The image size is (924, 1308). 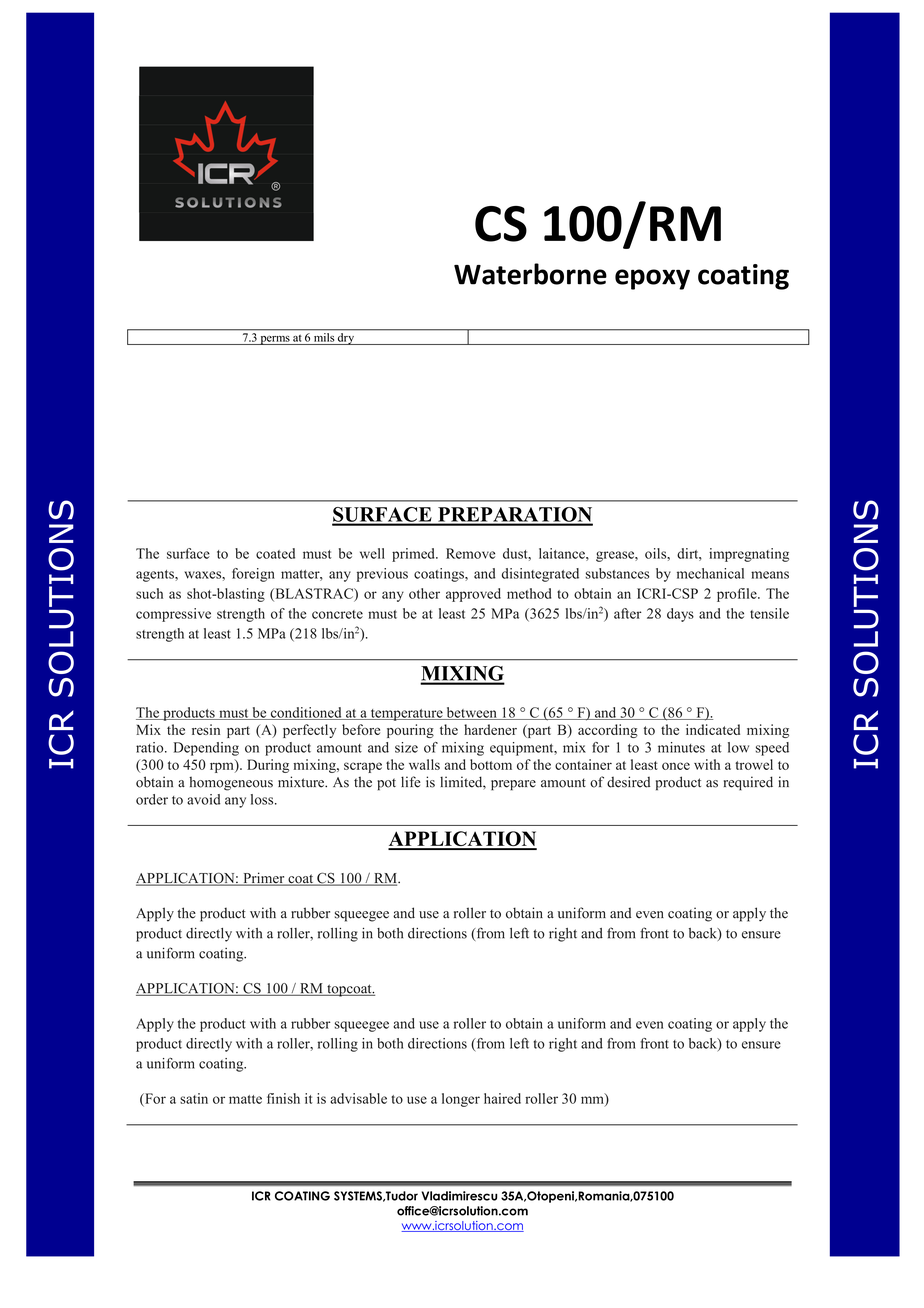 I want to click on Waterborne, so click(x=530, y=274).
